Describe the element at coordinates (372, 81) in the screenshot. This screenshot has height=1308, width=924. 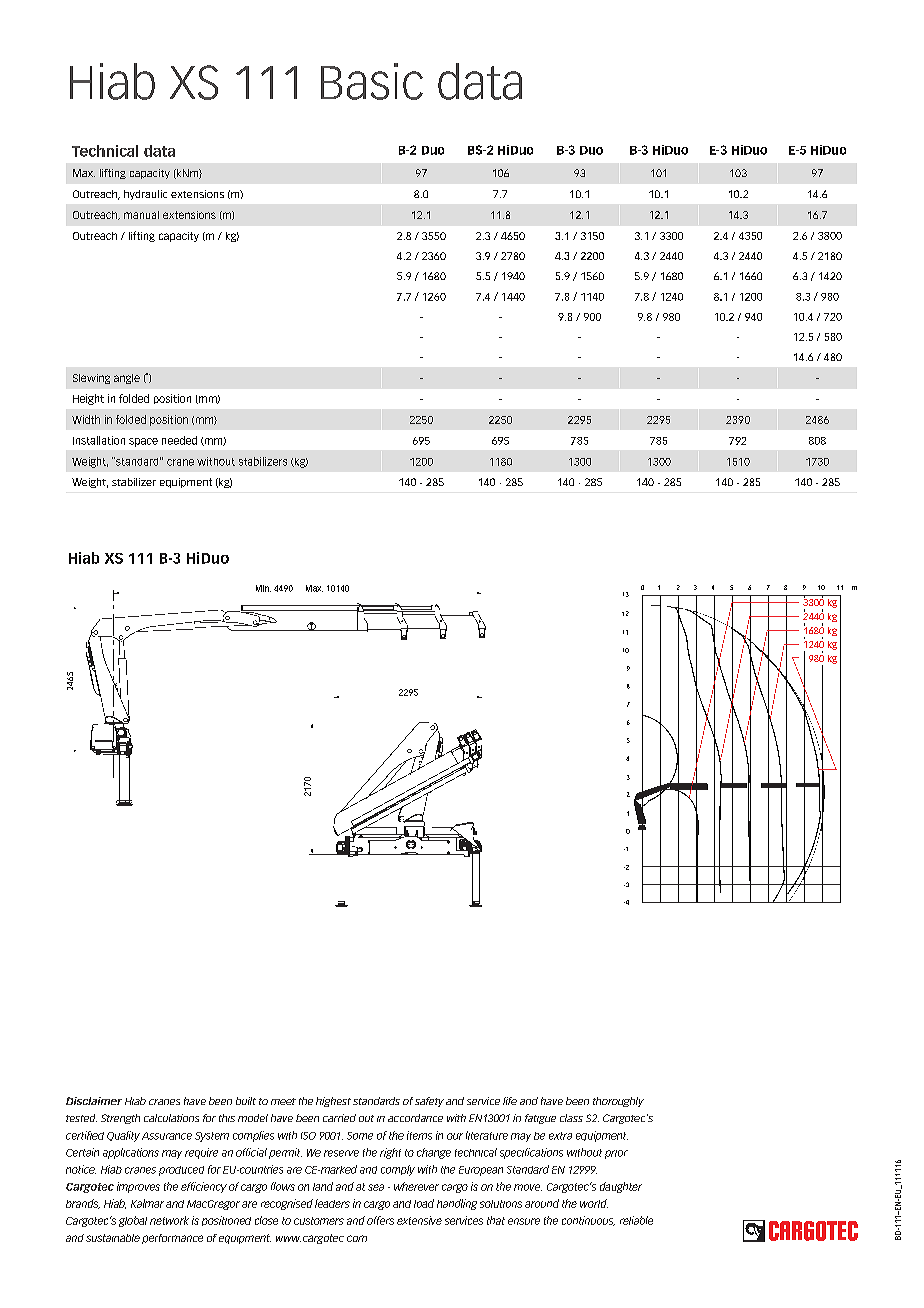
I see `Basic` at that location.
